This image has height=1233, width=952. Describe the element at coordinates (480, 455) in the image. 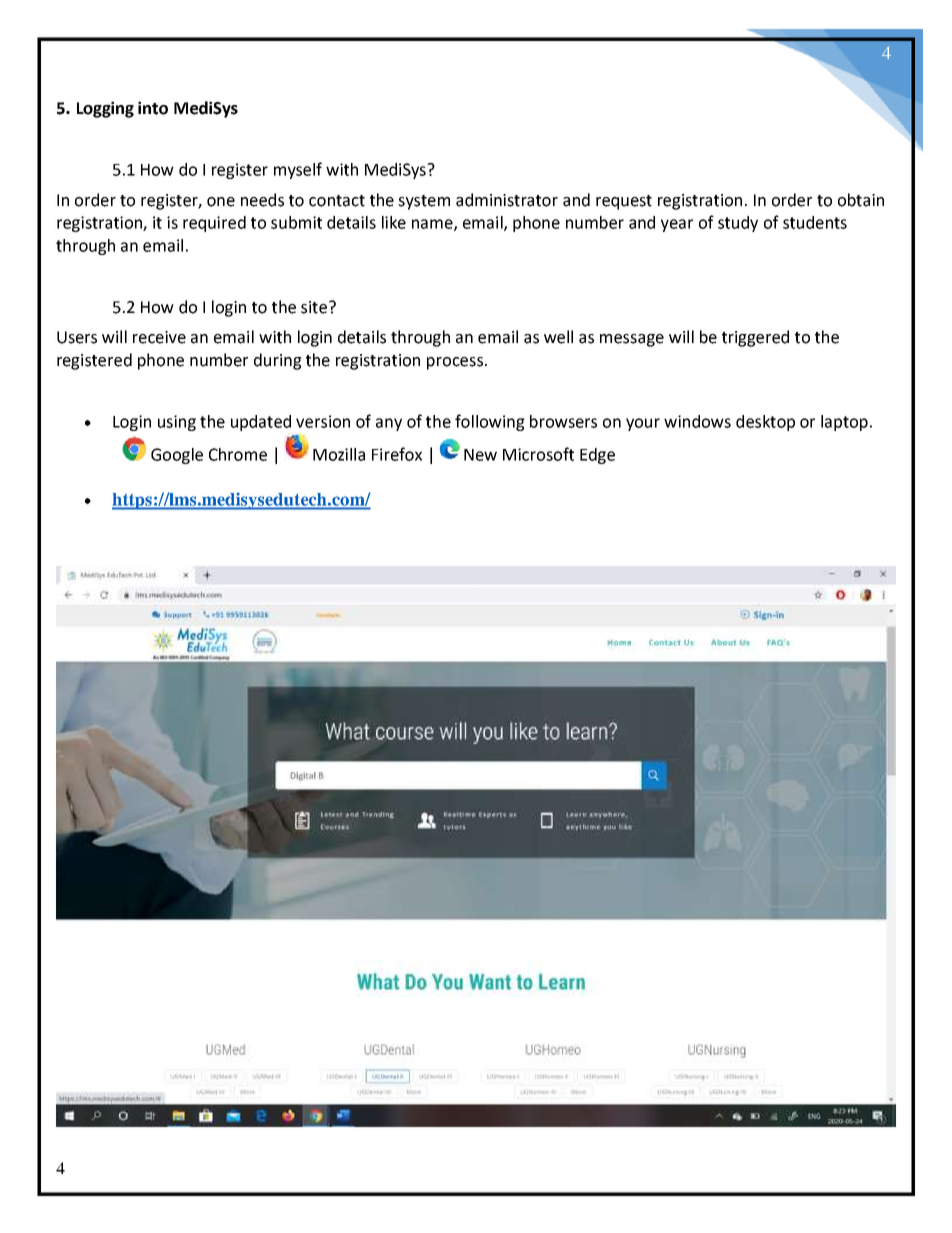

I see `New` at that location.
